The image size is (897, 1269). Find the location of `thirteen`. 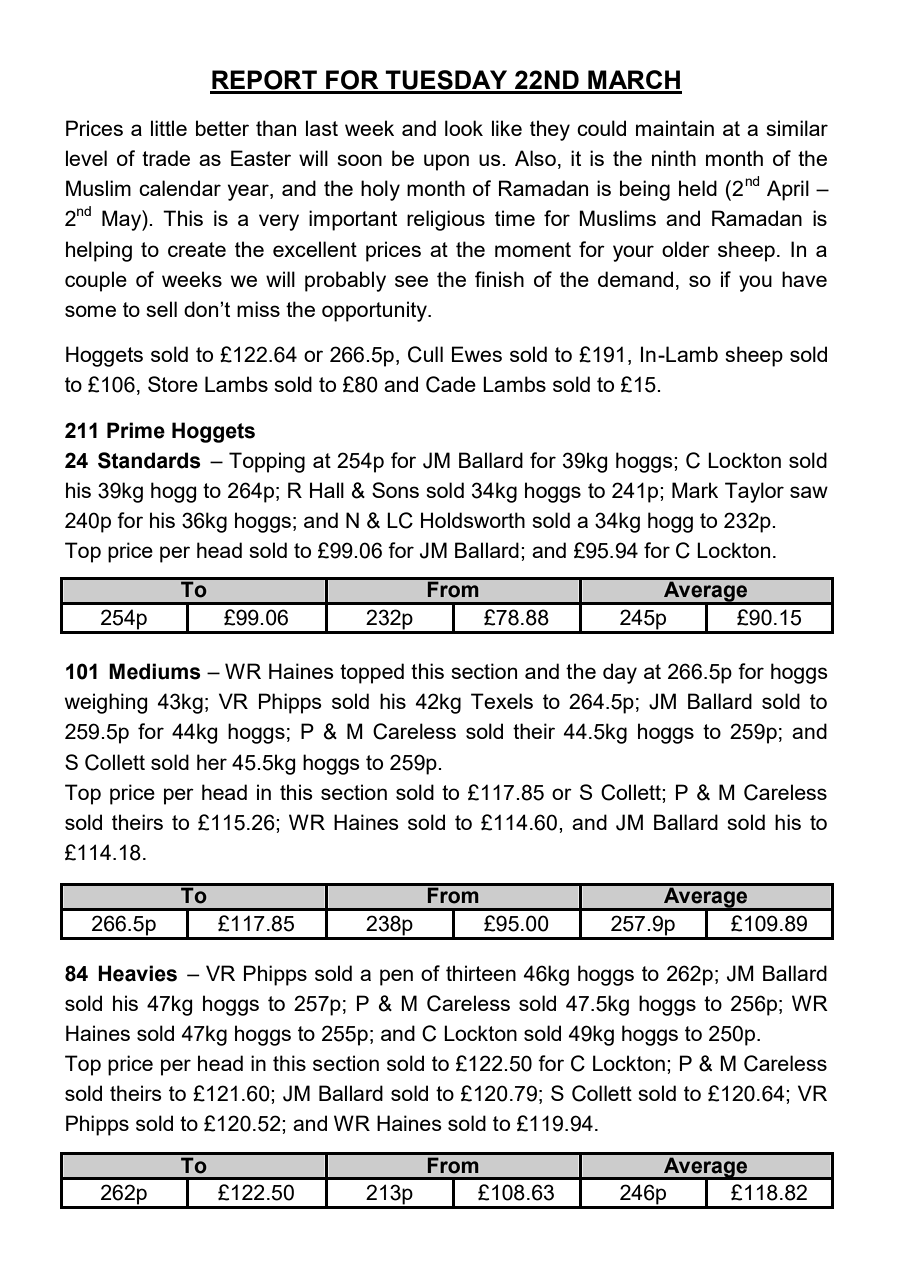

thirteen is located at coordinates (481, 973).
